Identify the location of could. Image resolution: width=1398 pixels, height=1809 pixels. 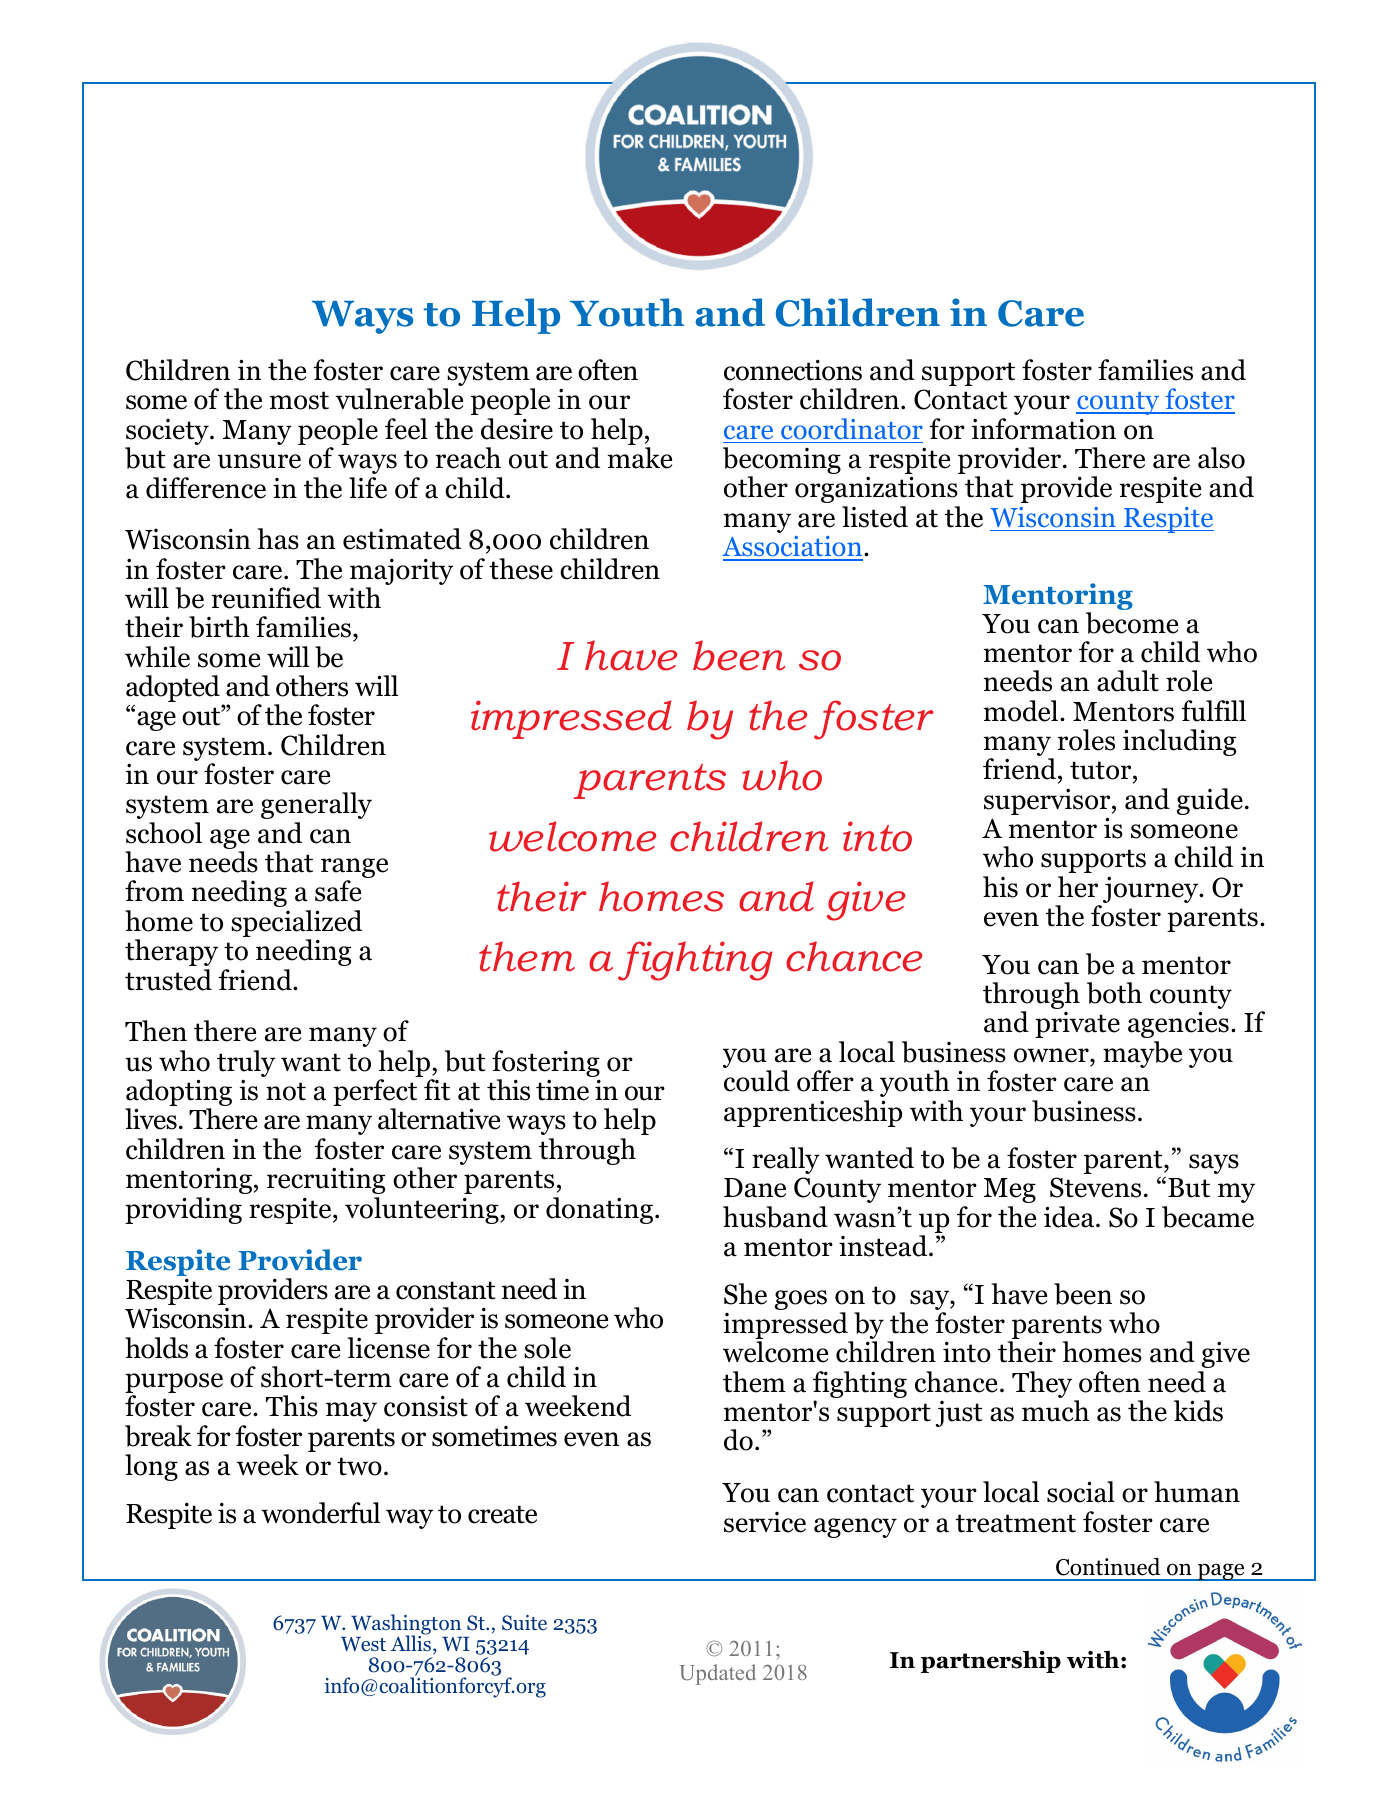
(757, 1081).
